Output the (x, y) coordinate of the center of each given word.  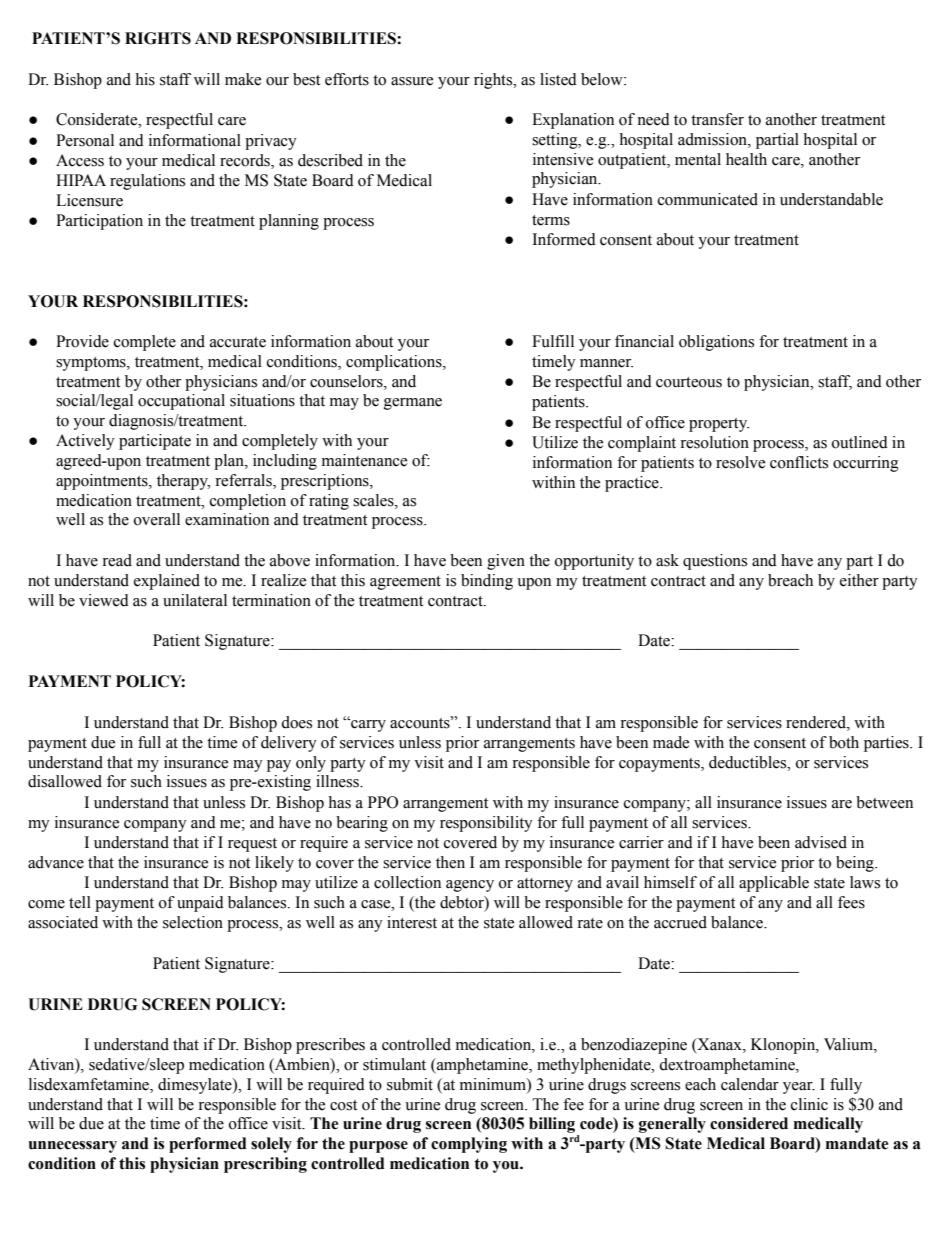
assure (412, 81)
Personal (85, 140)
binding (487, 582)
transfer (717, 119)
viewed (104, 600)
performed (208, 1145)
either (859, 580)
